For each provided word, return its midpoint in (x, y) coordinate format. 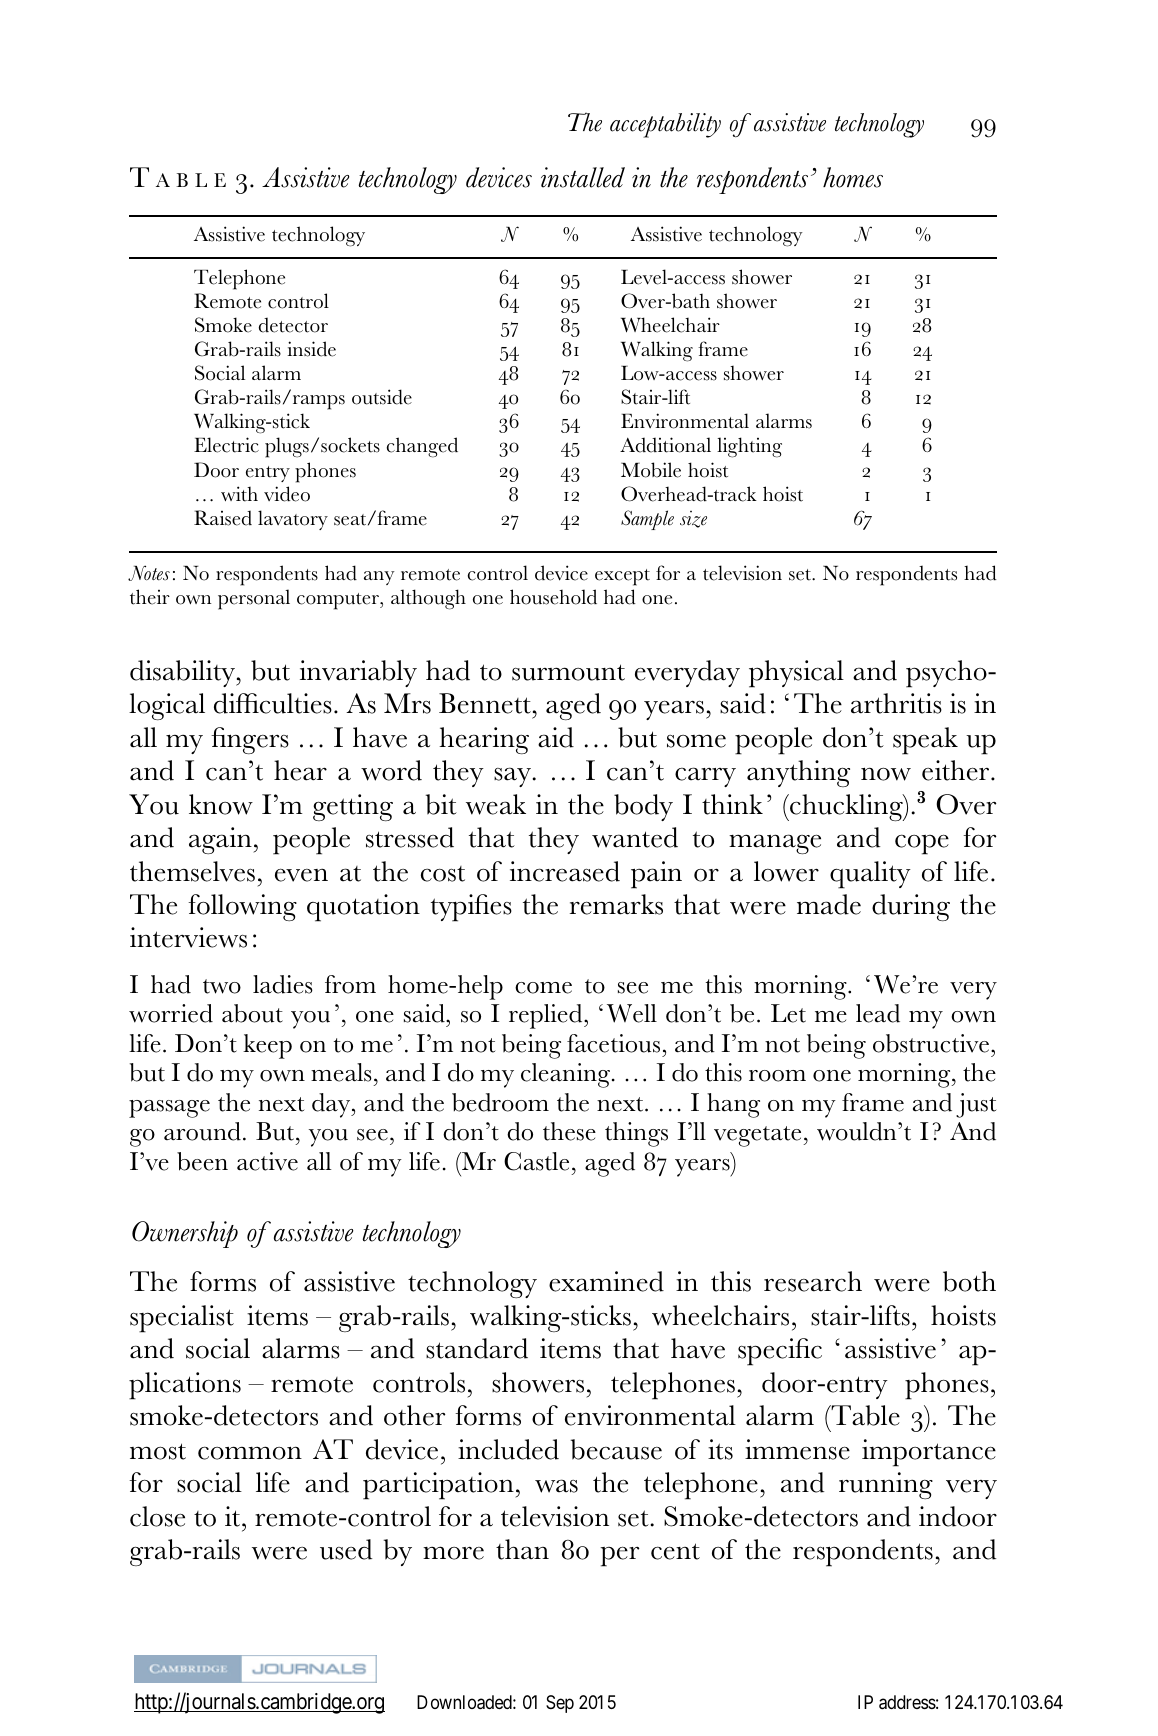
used (346, 1549)
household (553, 597)
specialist (182, 1319)
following (242, 907)
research (813, 1281)
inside (311, 349)
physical (796, 674)
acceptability (665, 125)
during (911, 907)
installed (583, 177)
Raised (223, 518)
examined (606, 1281)
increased (565, 871)
